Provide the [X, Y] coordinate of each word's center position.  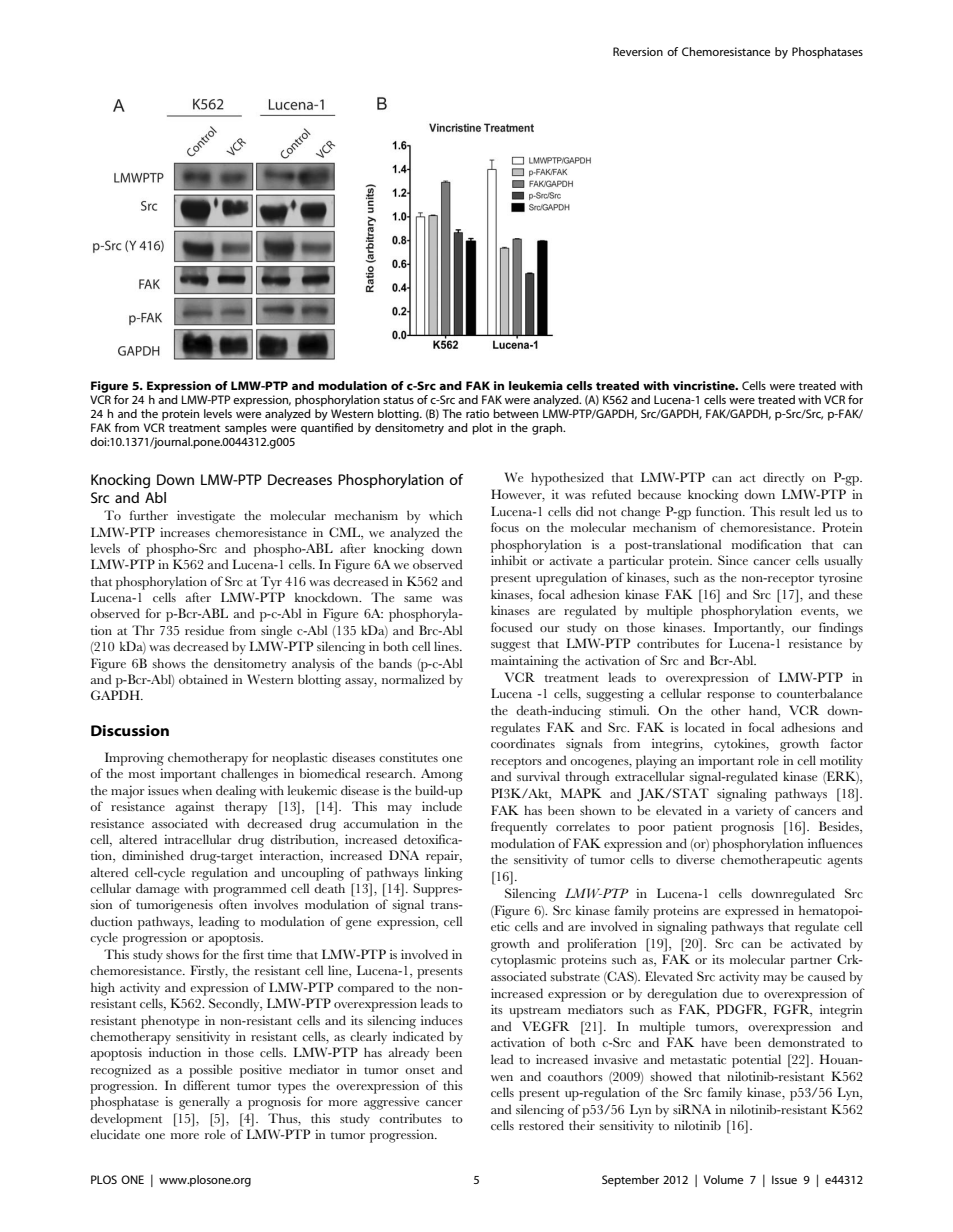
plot [482, 429]
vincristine [705, 385]
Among [442, 775]
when [197, 790]
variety [754, 812]
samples [246, 429]
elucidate [115, 1134]
